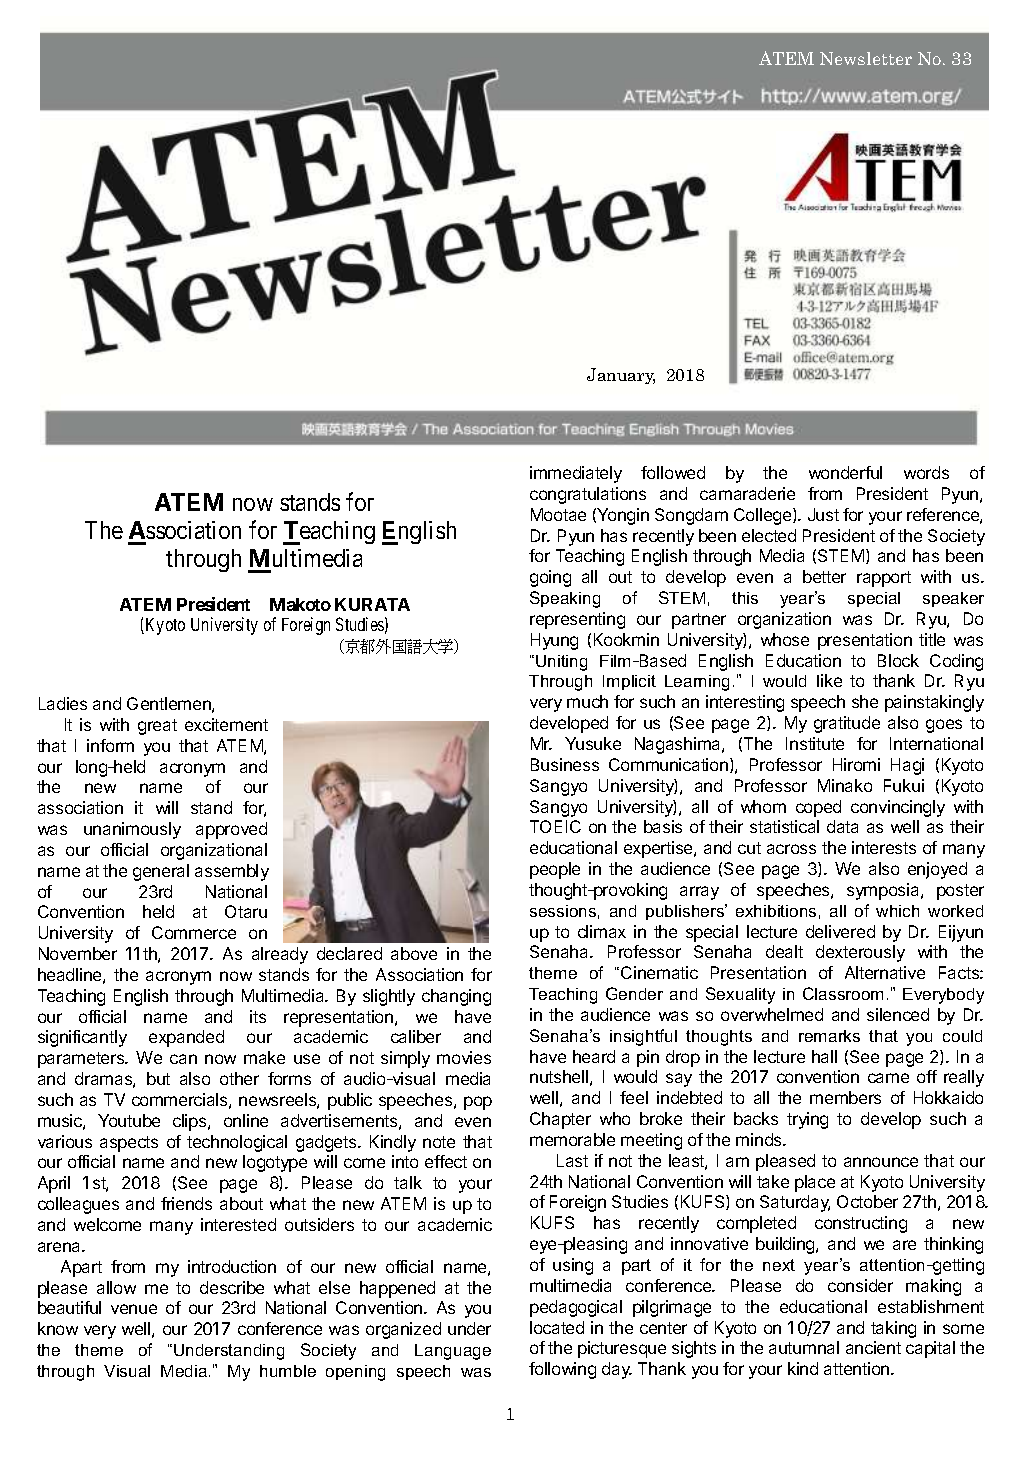 The height and width of the screenshot is (1462, 1034). What do you see at coordinates (926, 472) in the screenshot?
I see `words` at bounding box center [926, 472].
